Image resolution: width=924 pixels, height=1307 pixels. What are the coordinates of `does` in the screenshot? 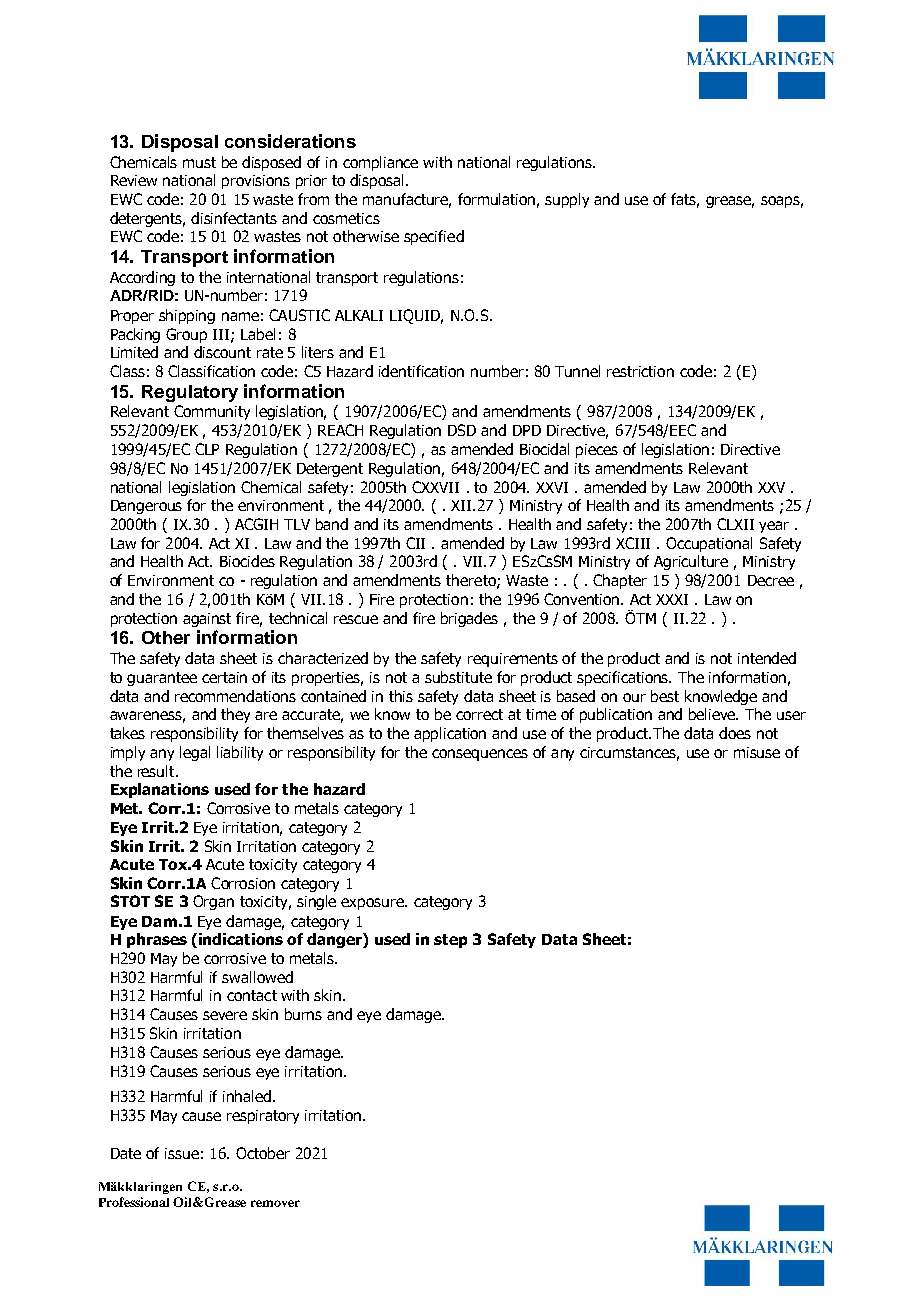 It's located at (735, 733).
